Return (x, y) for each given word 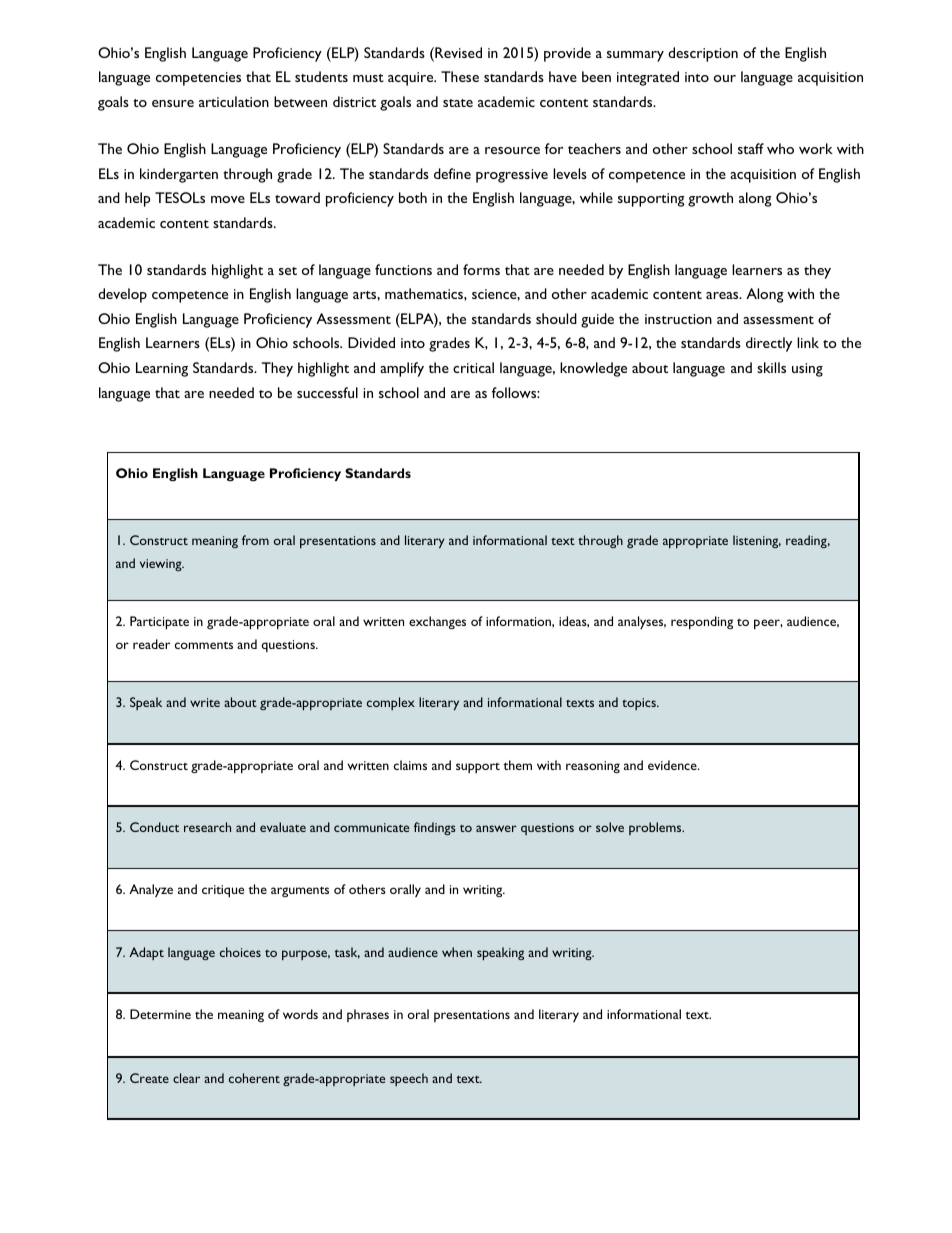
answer (496, 828)
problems (656, 828)
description (703, 54)
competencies (198, 79)
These (460, 76)
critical (473, 367)
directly (769, 344)
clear (186, 1078)
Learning (162, 369)
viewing (162, 565)
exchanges (437, 622)
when (457, 952)
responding (702, 623)
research (207, 827)
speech (409, 1079)
